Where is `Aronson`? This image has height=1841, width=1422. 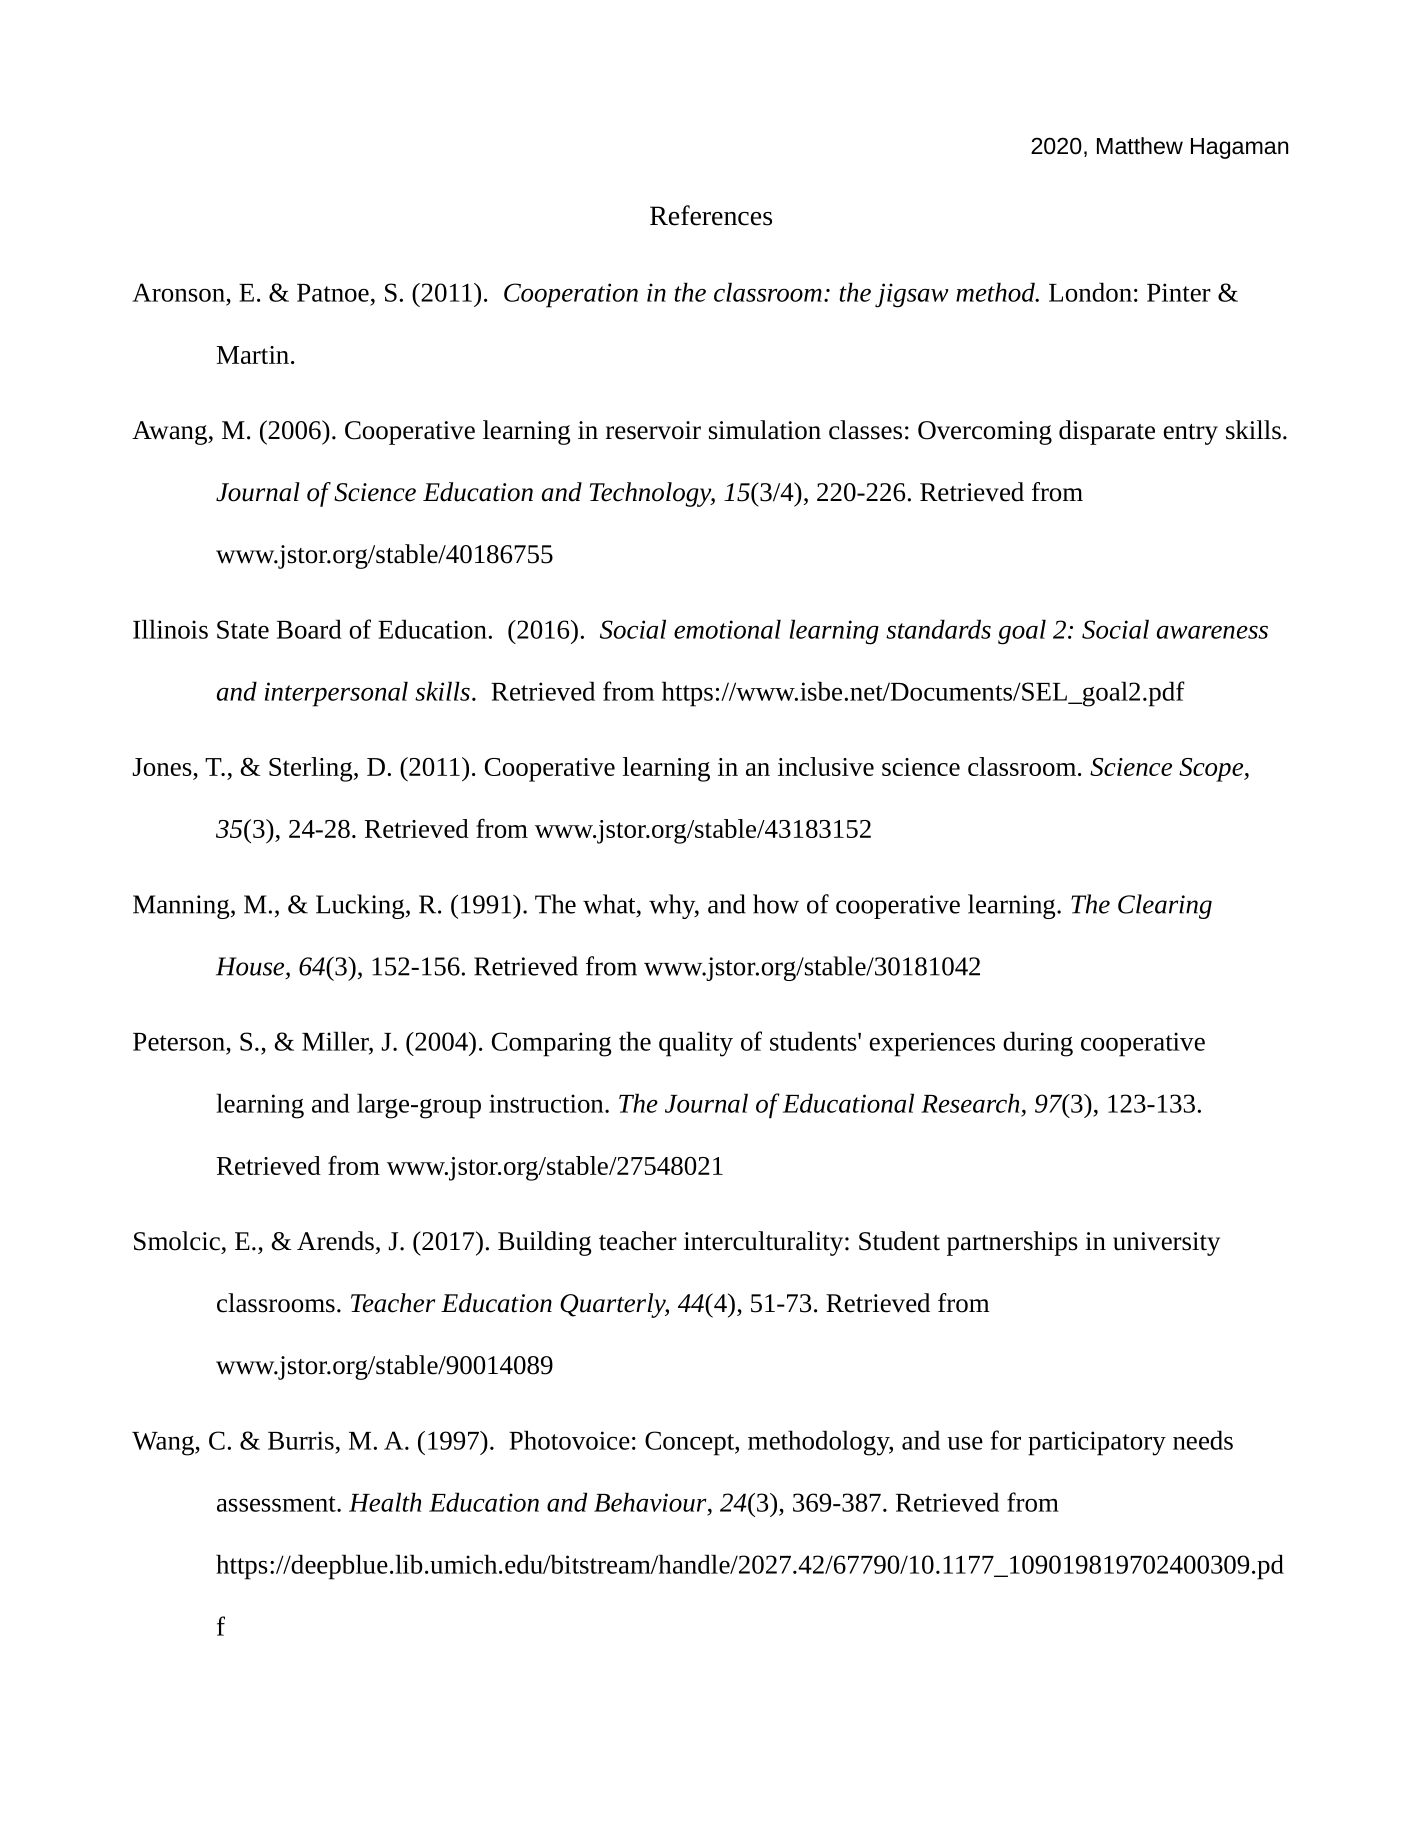 Aronson is located at coordinates (178, 292).
